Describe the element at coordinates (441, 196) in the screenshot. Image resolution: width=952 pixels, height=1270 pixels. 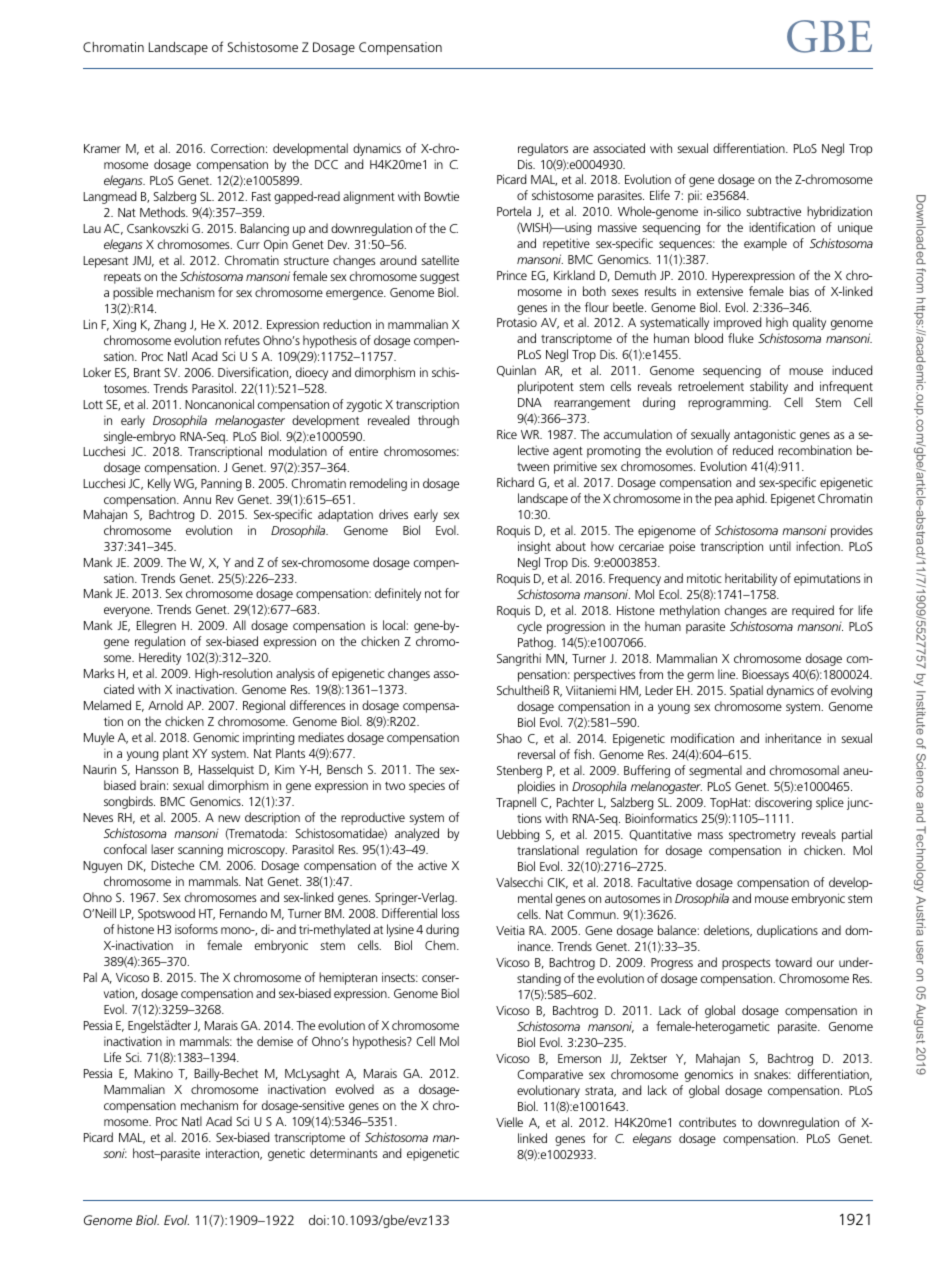
I see `Bowtie` at that location.
